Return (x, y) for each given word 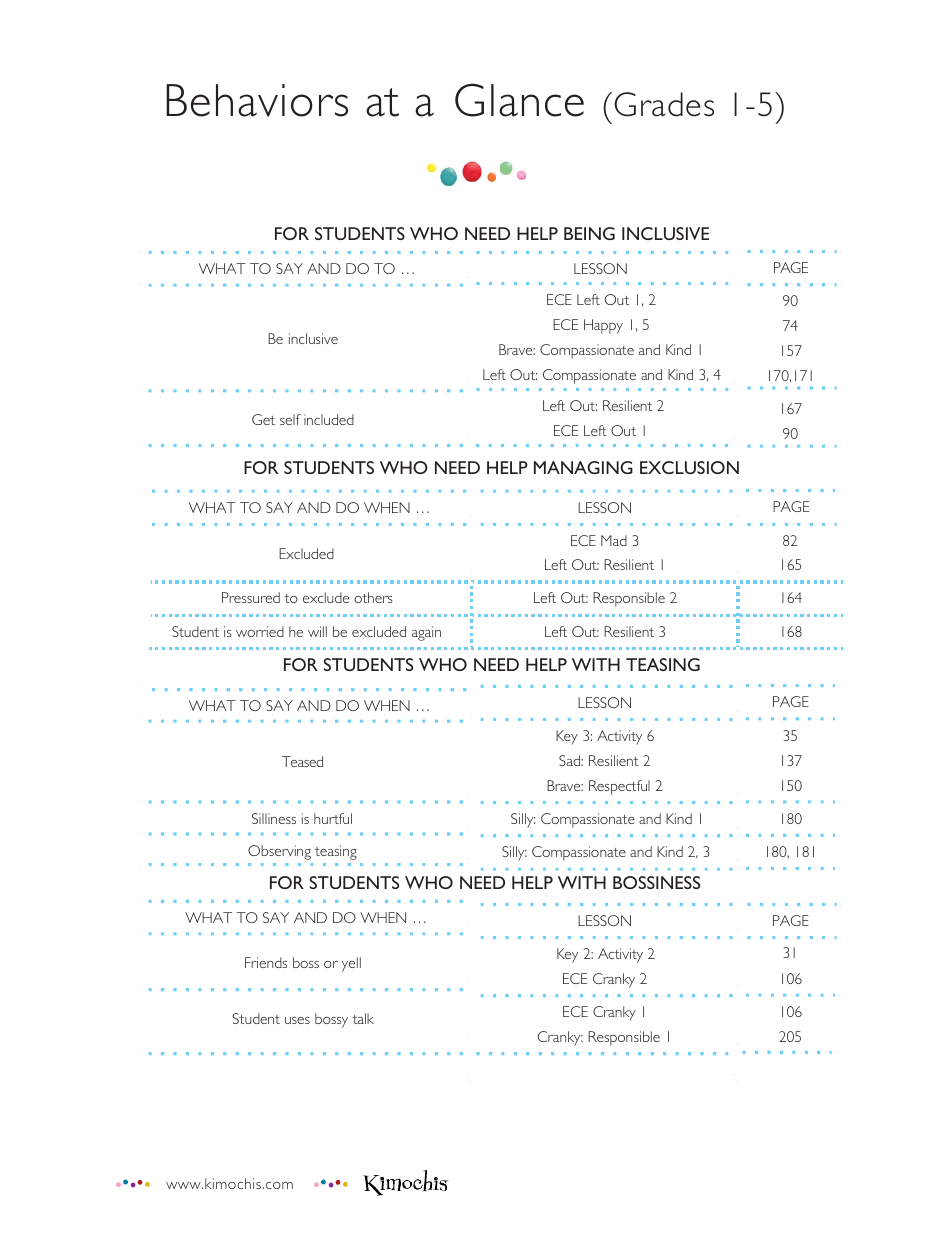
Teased (302, 761)
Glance (519, 100)
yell (351, 964)
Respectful (619, 787)
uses (297, 1020)
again (426, 633)
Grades (664, 104)
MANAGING (583, 467)
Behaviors (257, 100)
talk (363, 1018)
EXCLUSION (689, 467)
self (290, 419)
